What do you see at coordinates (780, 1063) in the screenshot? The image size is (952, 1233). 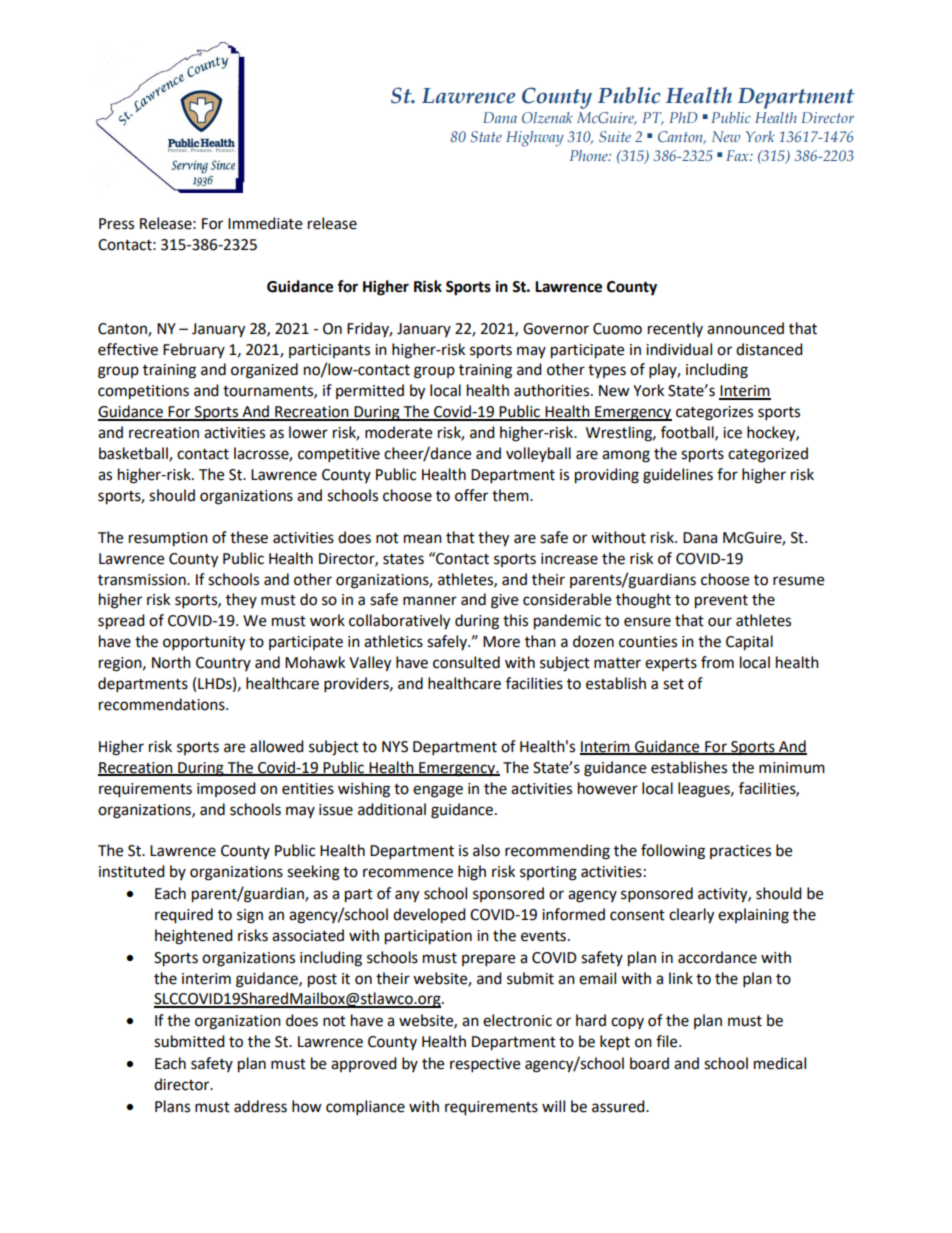 I see `medical` at bounding box center [780, 1063].
